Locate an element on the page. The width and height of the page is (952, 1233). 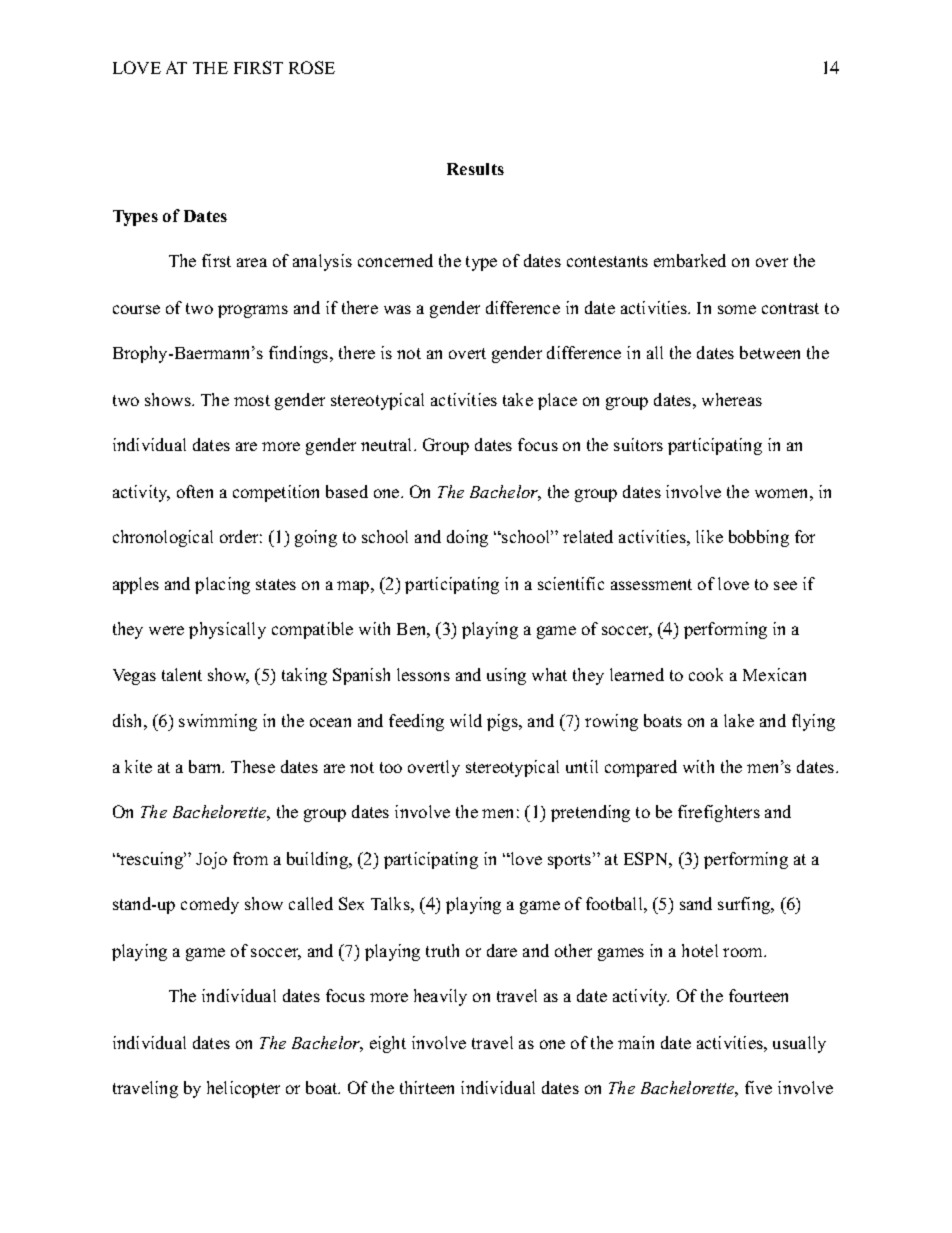
placing is located at coordinates (222, 585).
